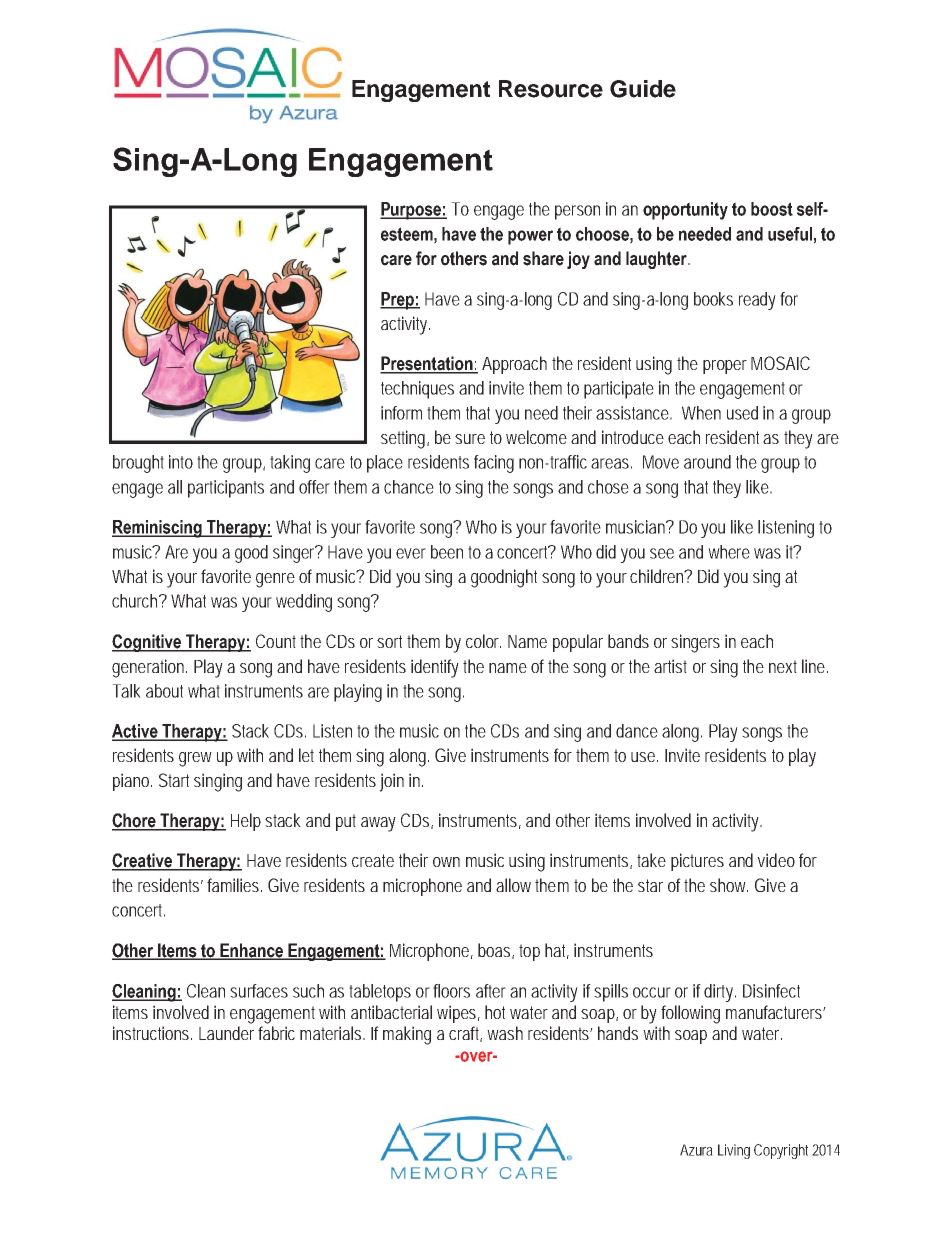 The image size is (952, 1233). I want to click on Resource, so click(551, 89).
